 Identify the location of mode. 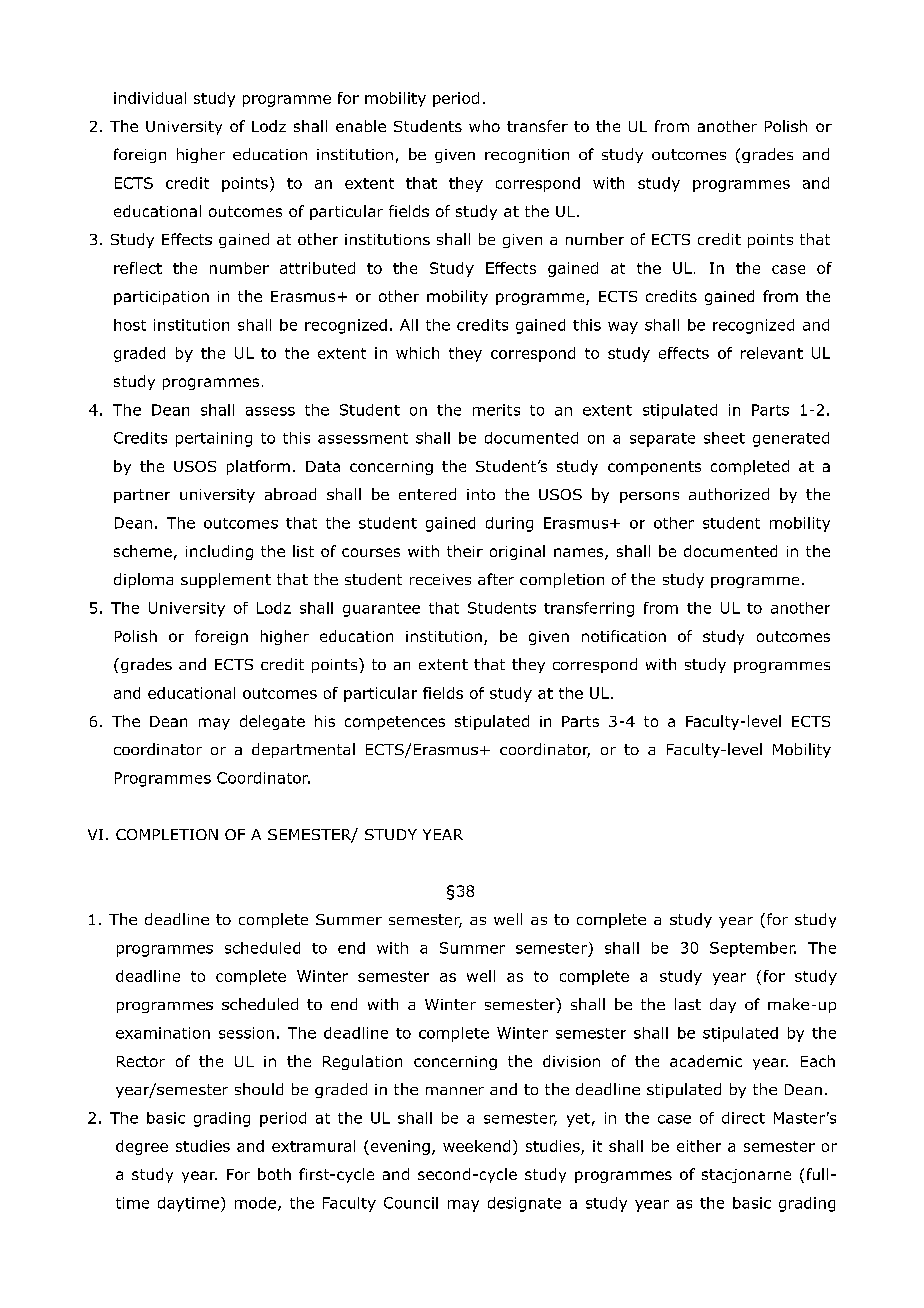
(257, 1204).
